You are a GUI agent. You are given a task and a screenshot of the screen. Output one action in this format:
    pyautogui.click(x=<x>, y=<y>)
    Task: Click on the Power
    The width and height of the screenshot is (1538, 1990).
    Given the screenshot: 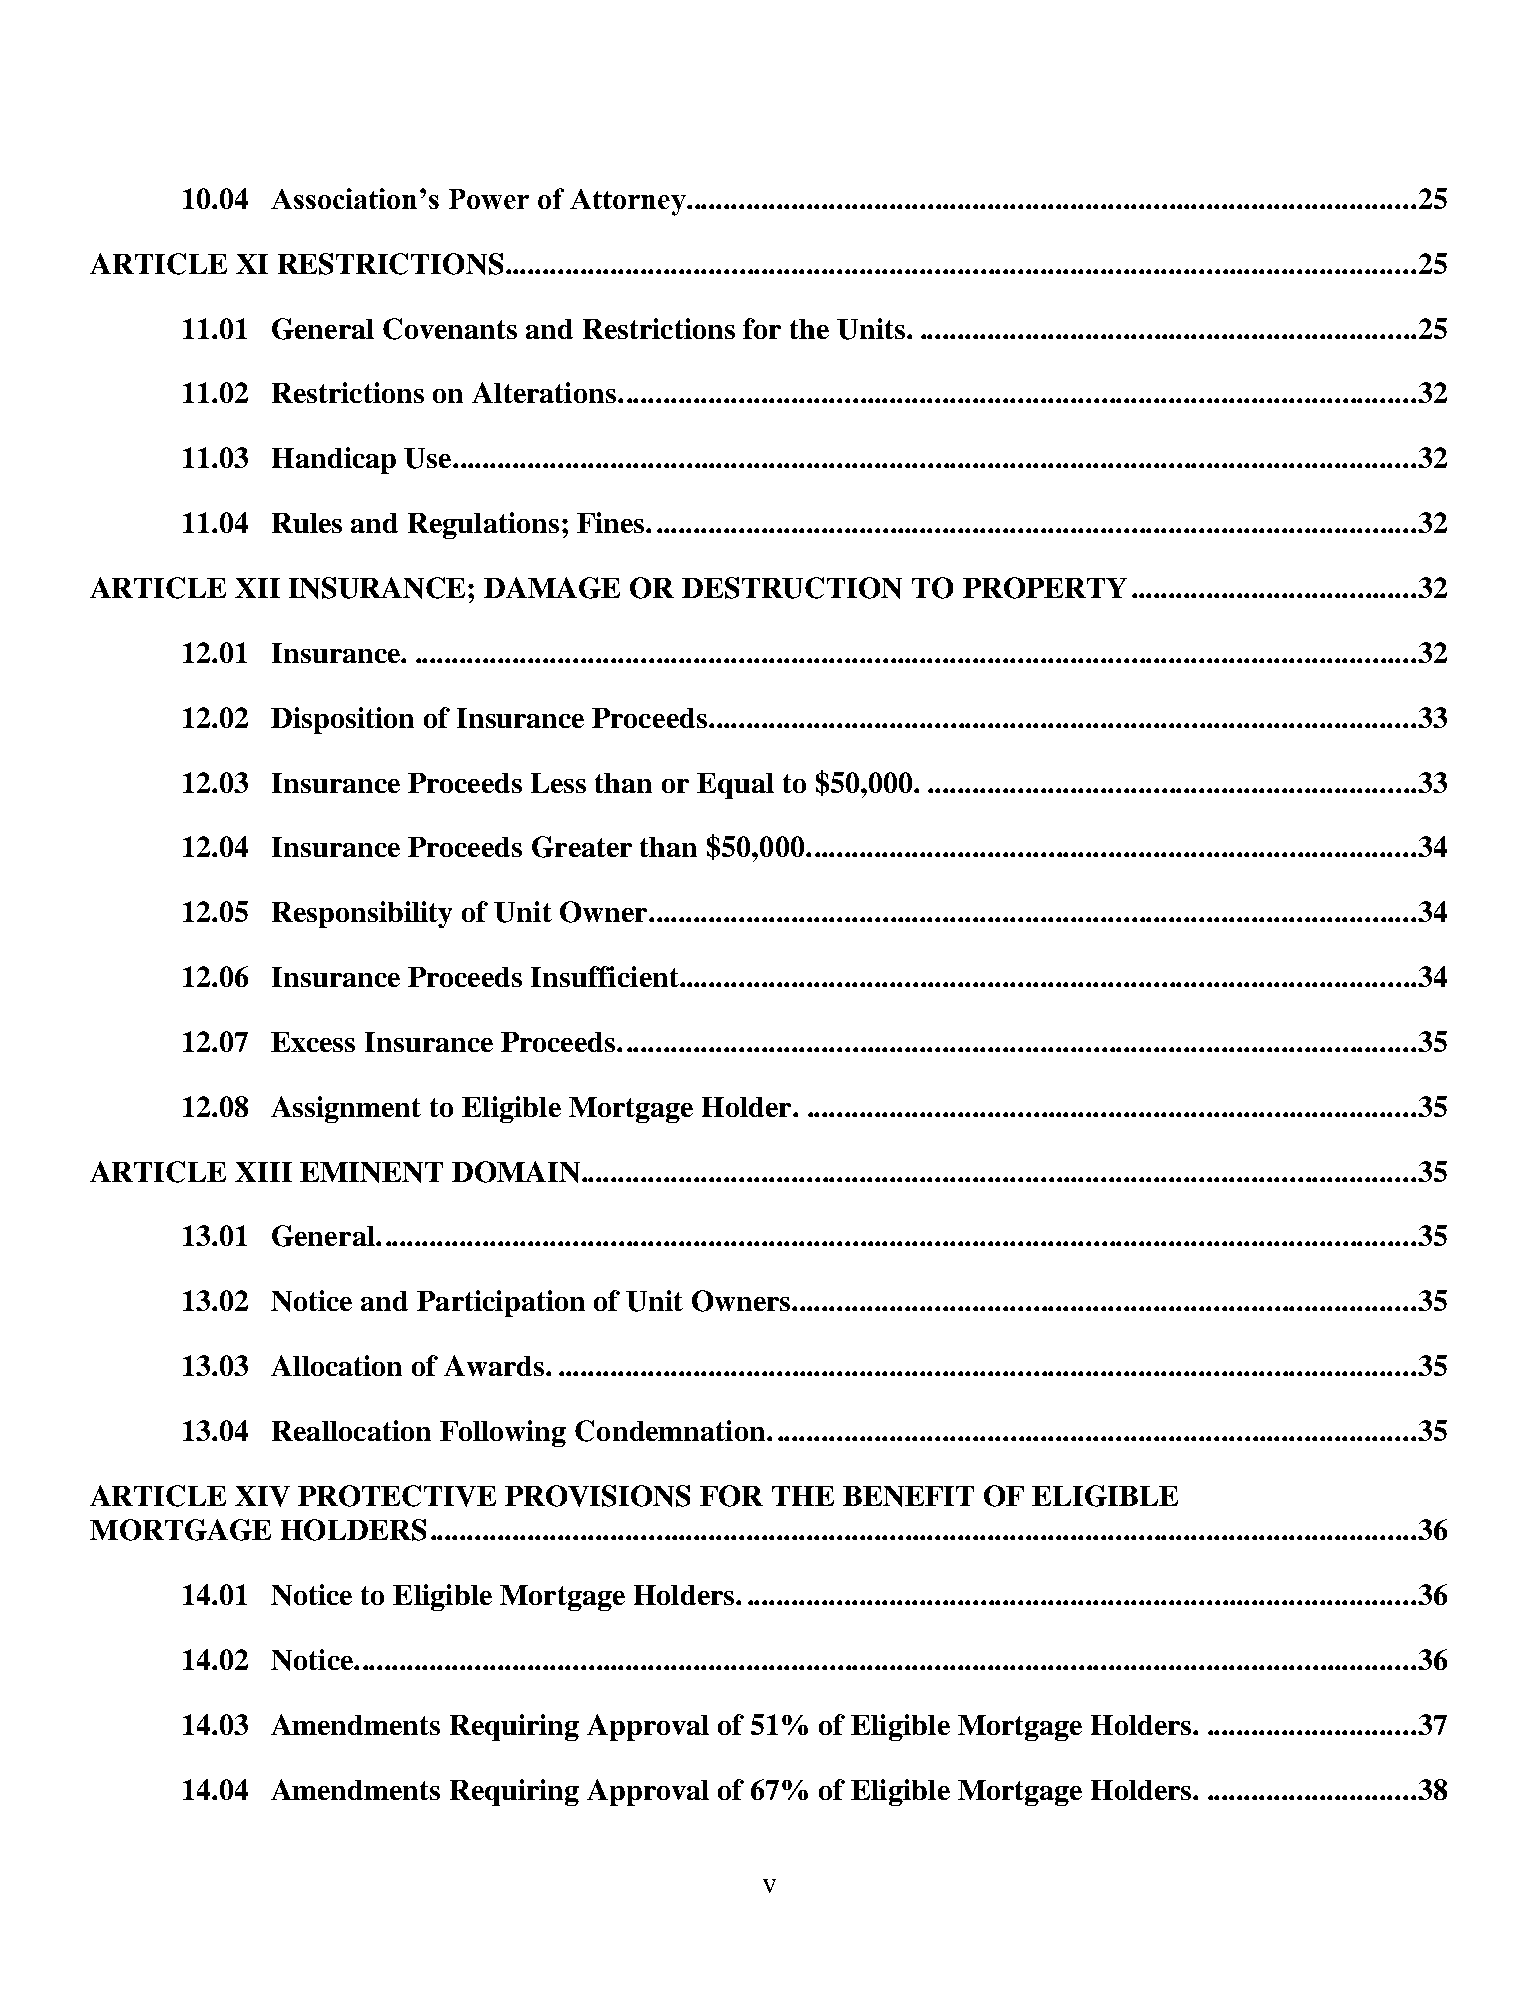 What is the action you would take?
    pyautogui.click(x=489, y=199)
